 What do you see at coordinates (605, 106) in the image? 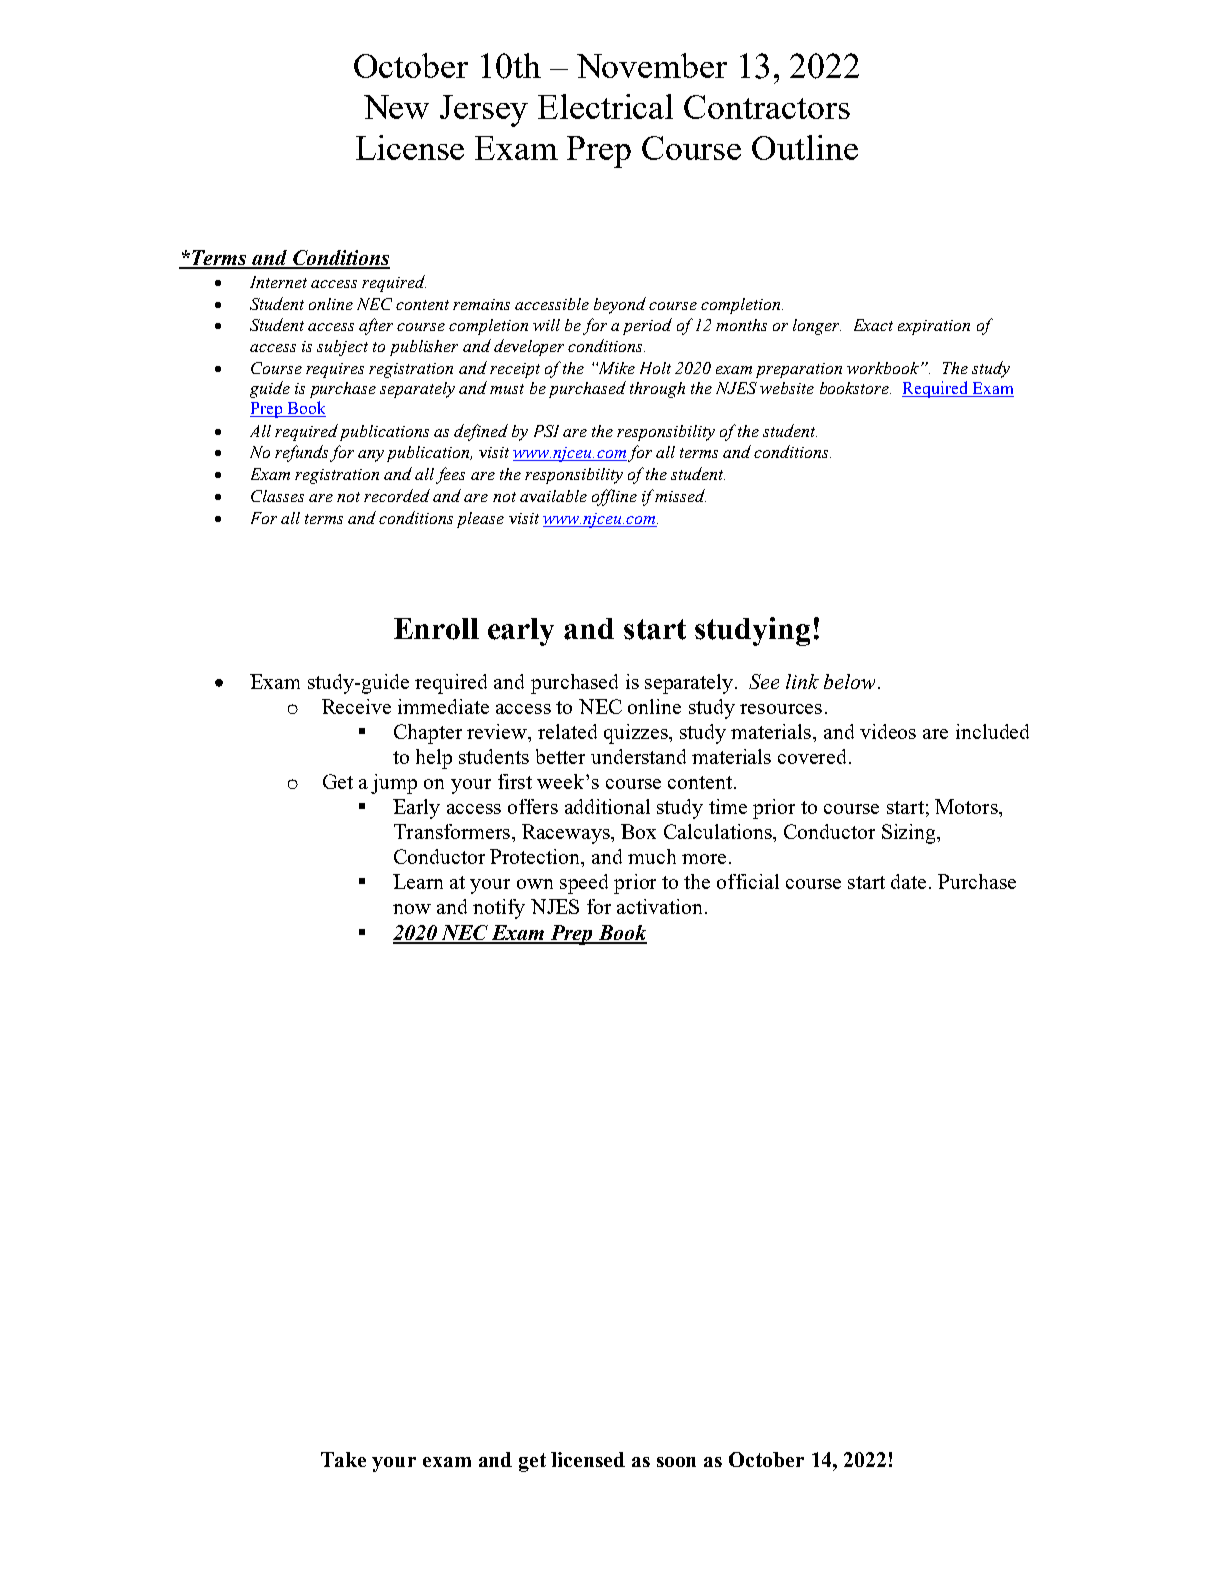
I see `Electrical` at bounding box center [605, 106].
